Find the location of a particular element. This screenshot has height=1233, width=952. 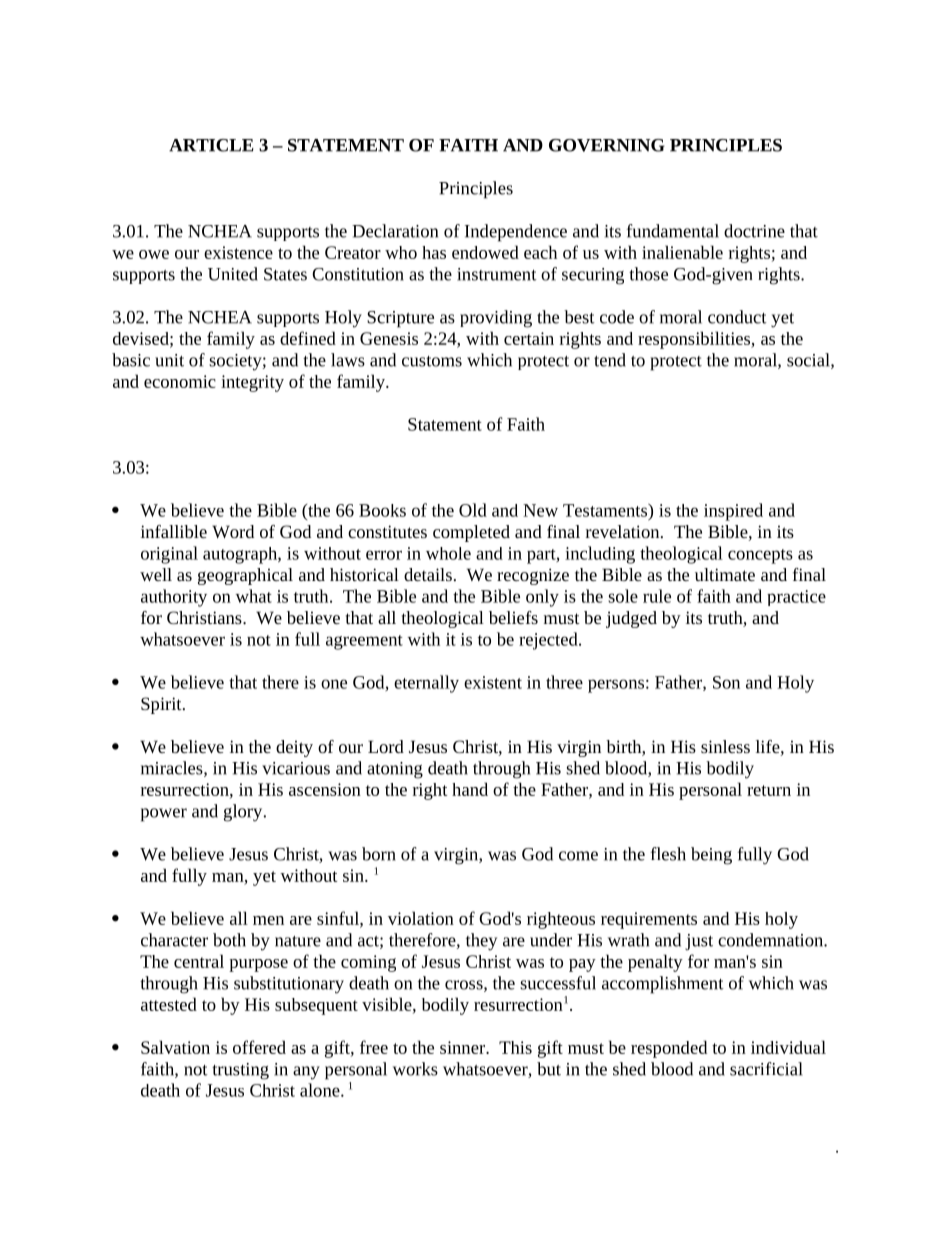

responsibilities is located at coordinates (695, 340).
